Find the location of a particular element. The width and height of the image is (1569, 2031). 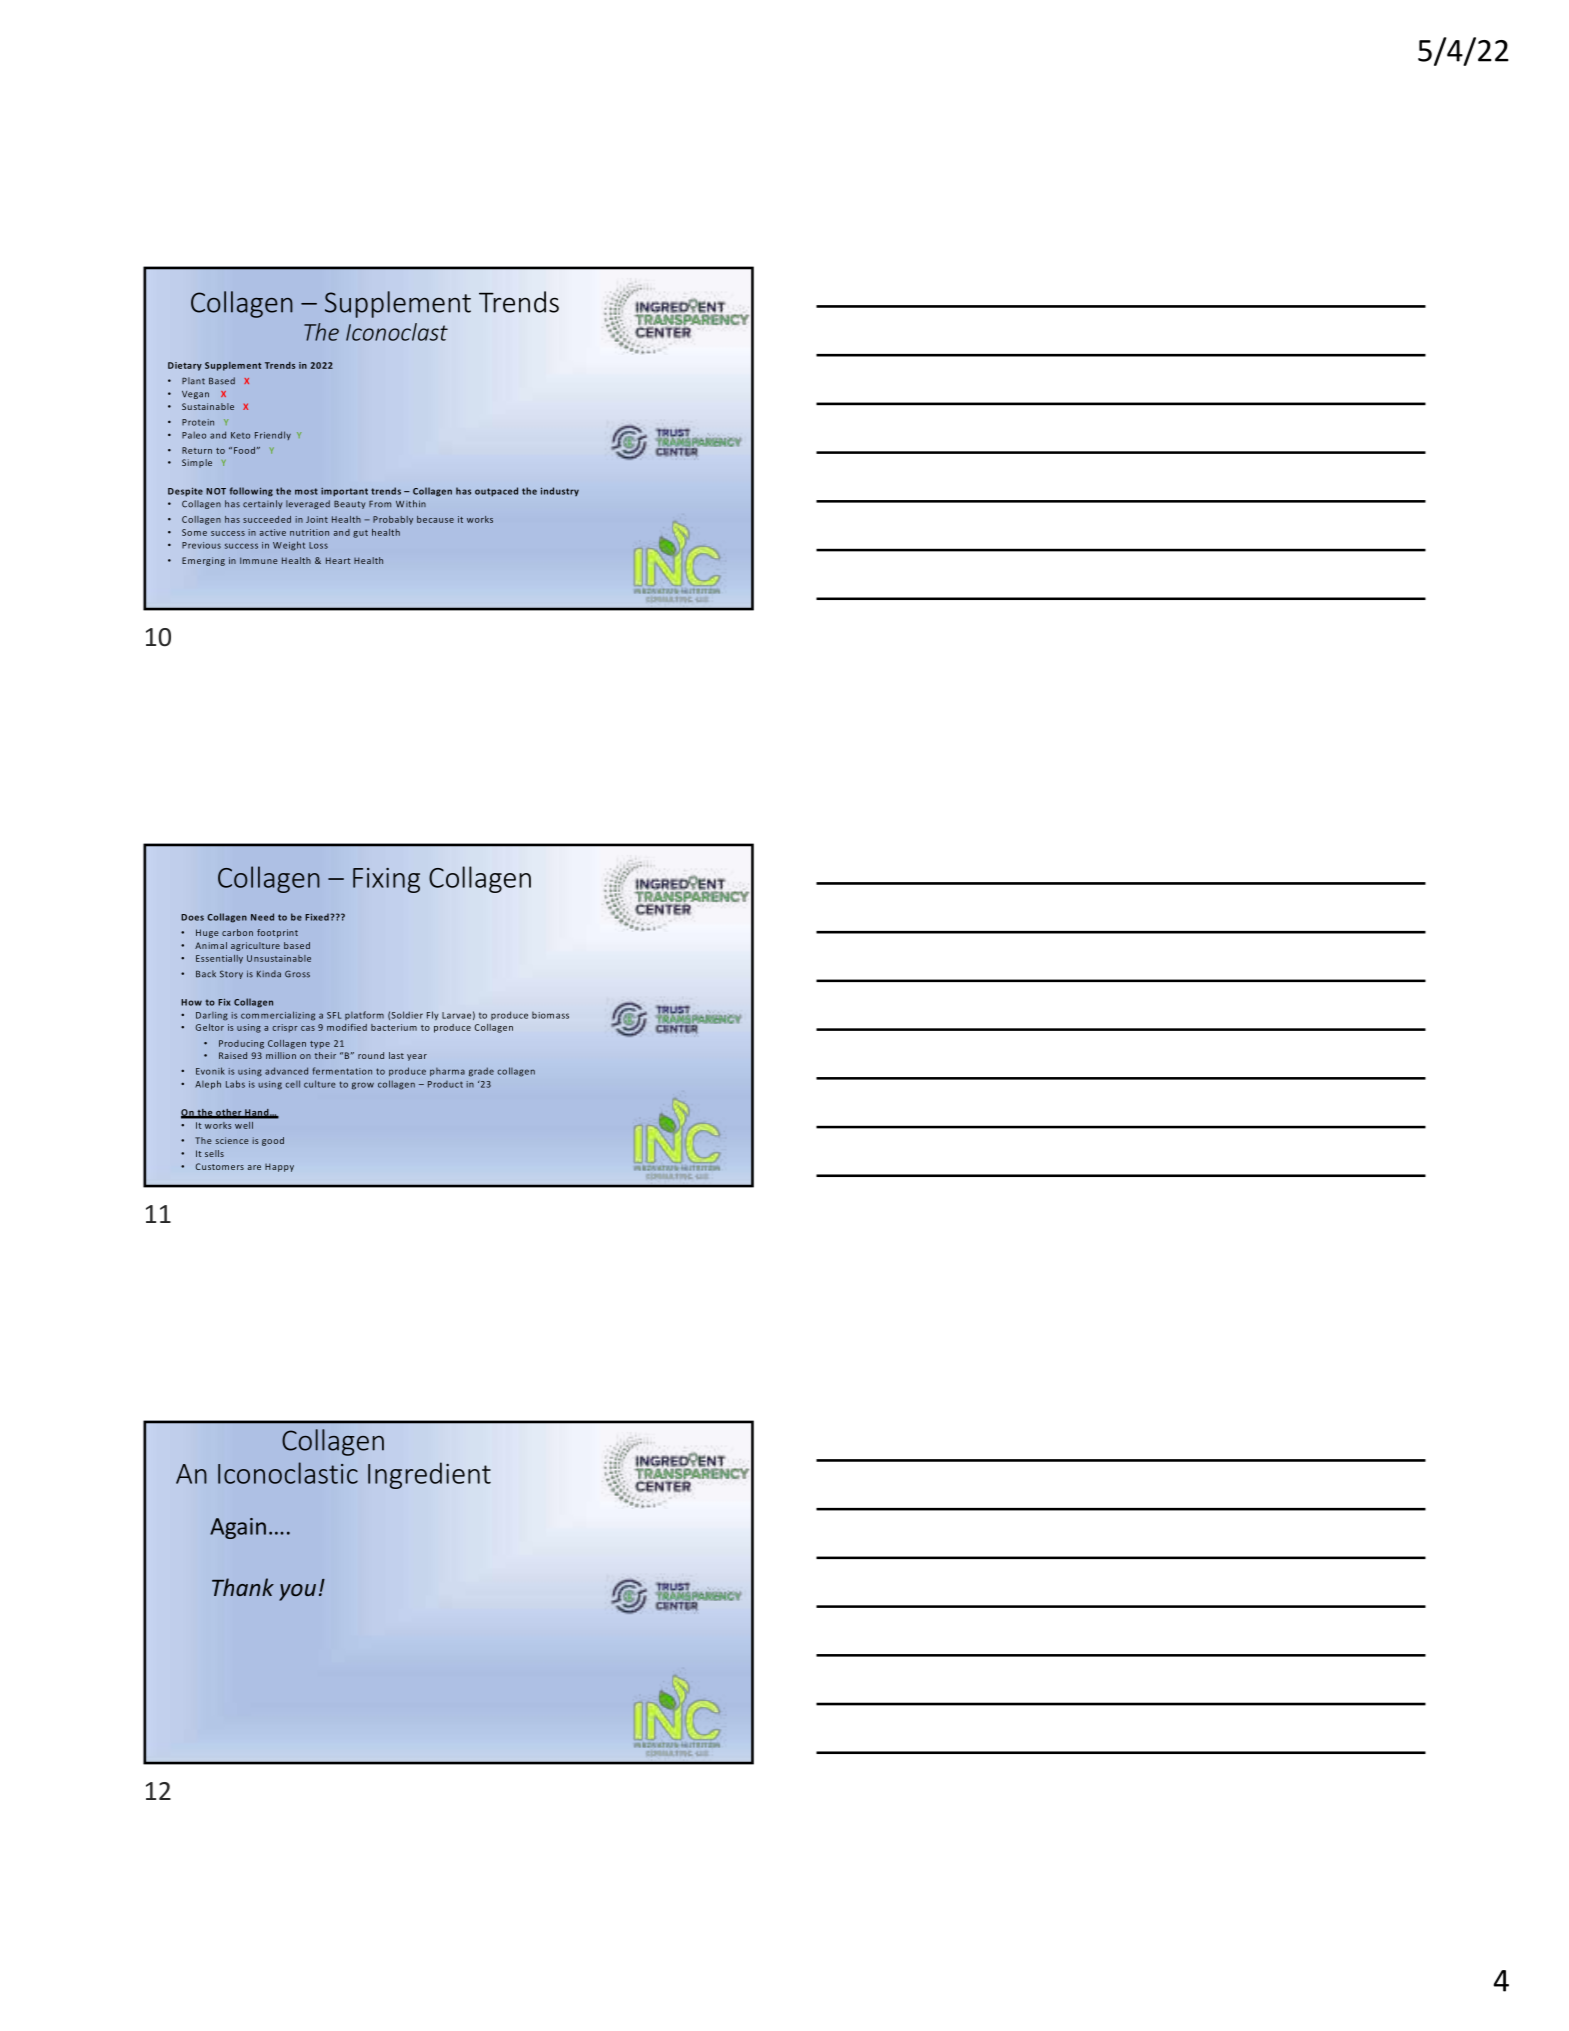

industry is located at coordinates (560, 491).
